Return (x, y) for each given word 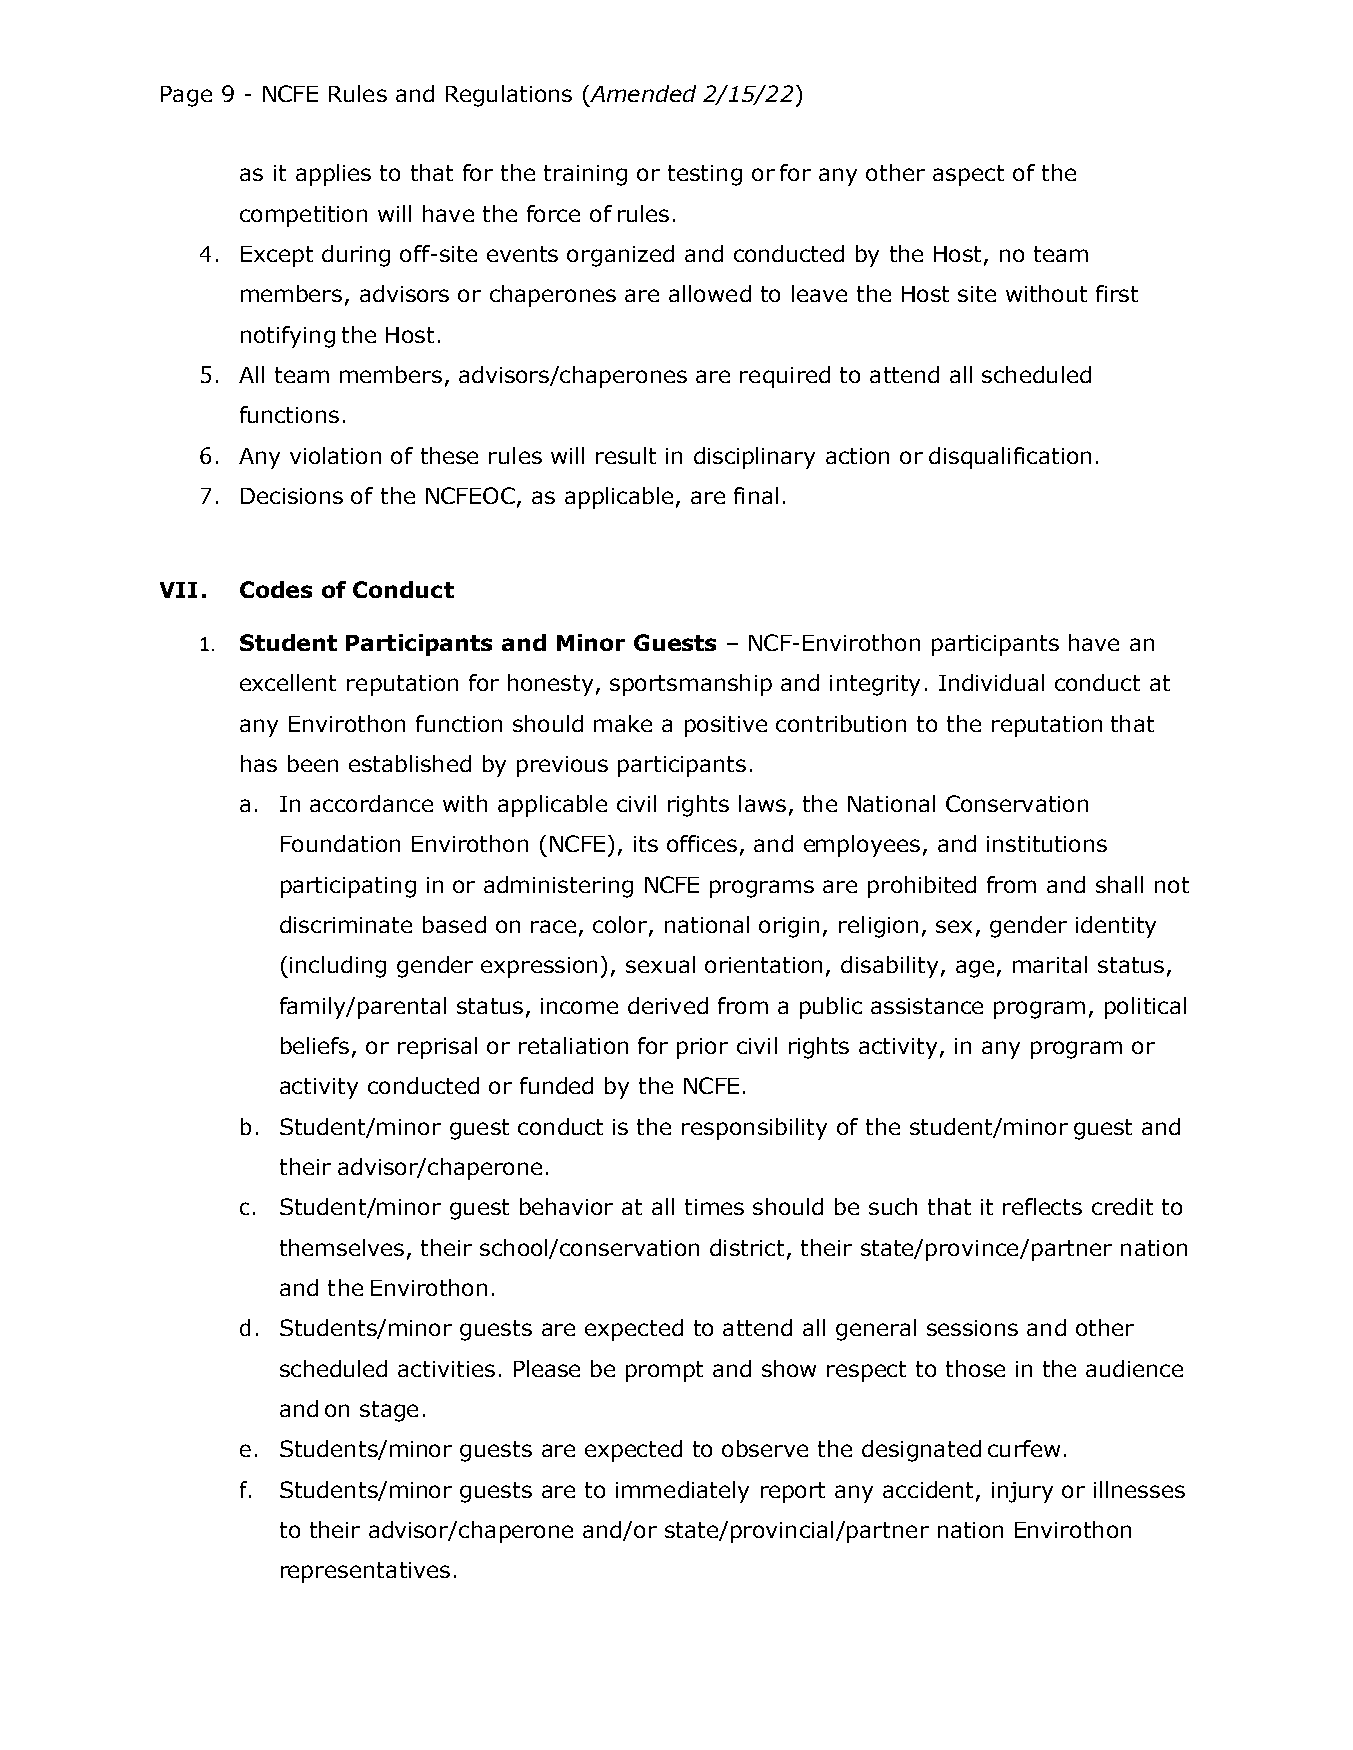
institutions (1047, 844)
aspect (968, 175)
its (646, 844)
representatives (365, 1572)
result (626, 455)
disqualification (1010, 458)
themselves (342, 1247)
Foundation (340, 843)
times (714, 1207)
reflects (1042, 1206)
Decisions (292, 496)
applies (333, 175)
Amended (641, 95)
